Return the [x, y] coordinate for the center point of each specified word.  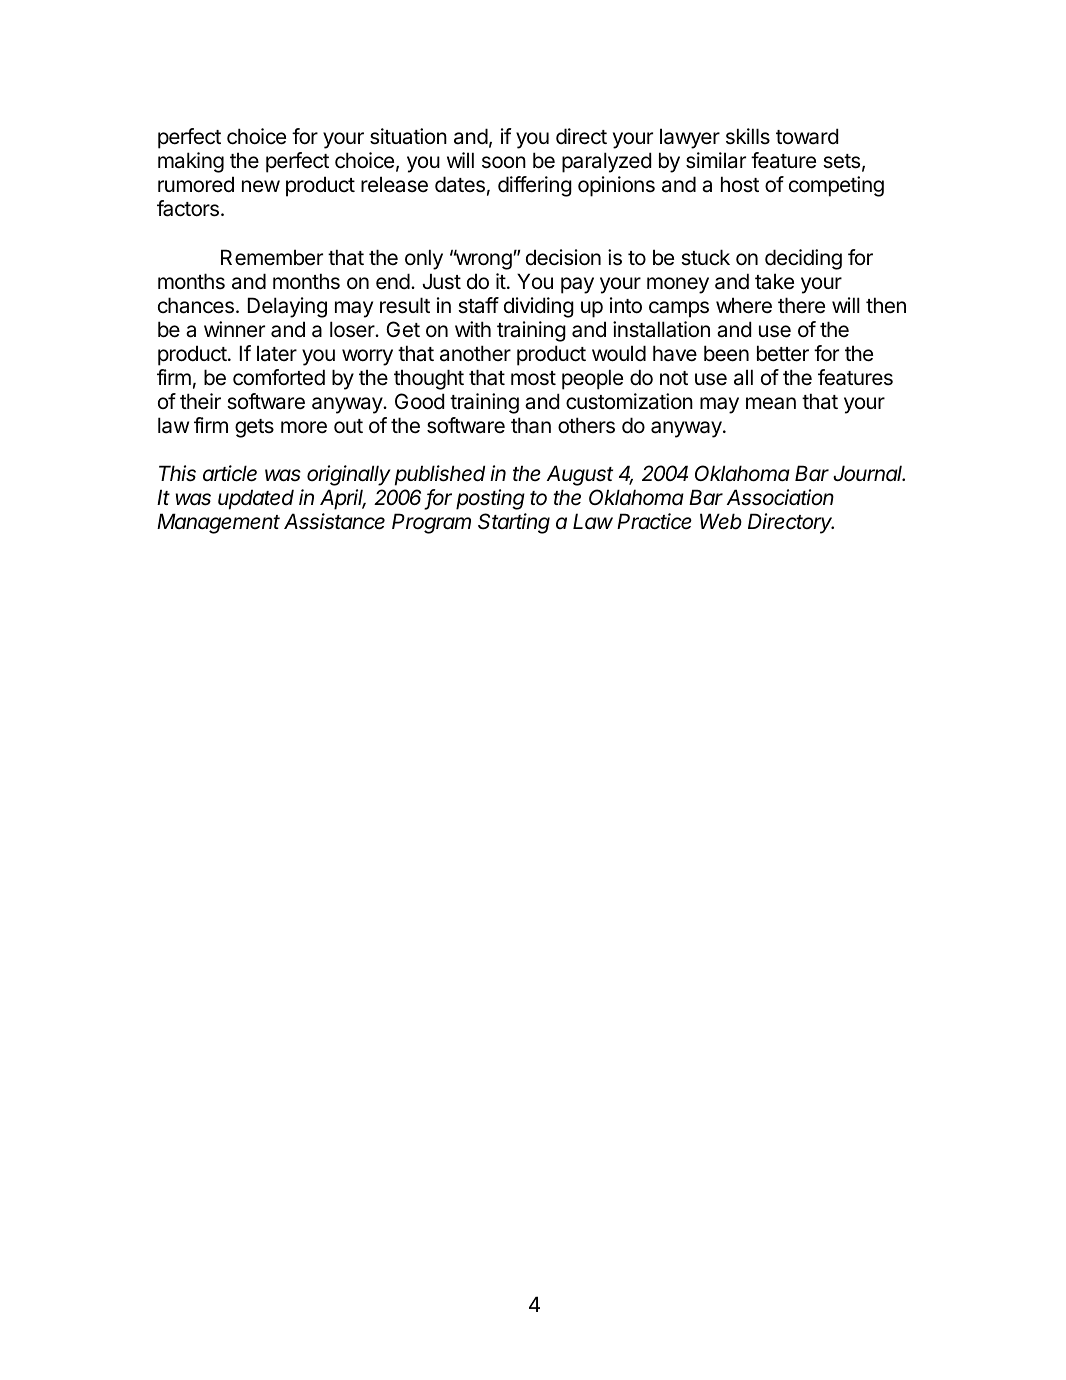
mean [771, 403]
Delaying [287, 307]
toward [807, 136]
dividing [539, 307]
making [191, 162]
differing [535, 186]
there [801, 305]
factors [188, 208]
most [533, 378]
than [531, 425]
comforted [279, 377]
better [783, 353]
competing [836, 186]
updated [256, 499]
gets [254, 428]
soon [504, 162]
